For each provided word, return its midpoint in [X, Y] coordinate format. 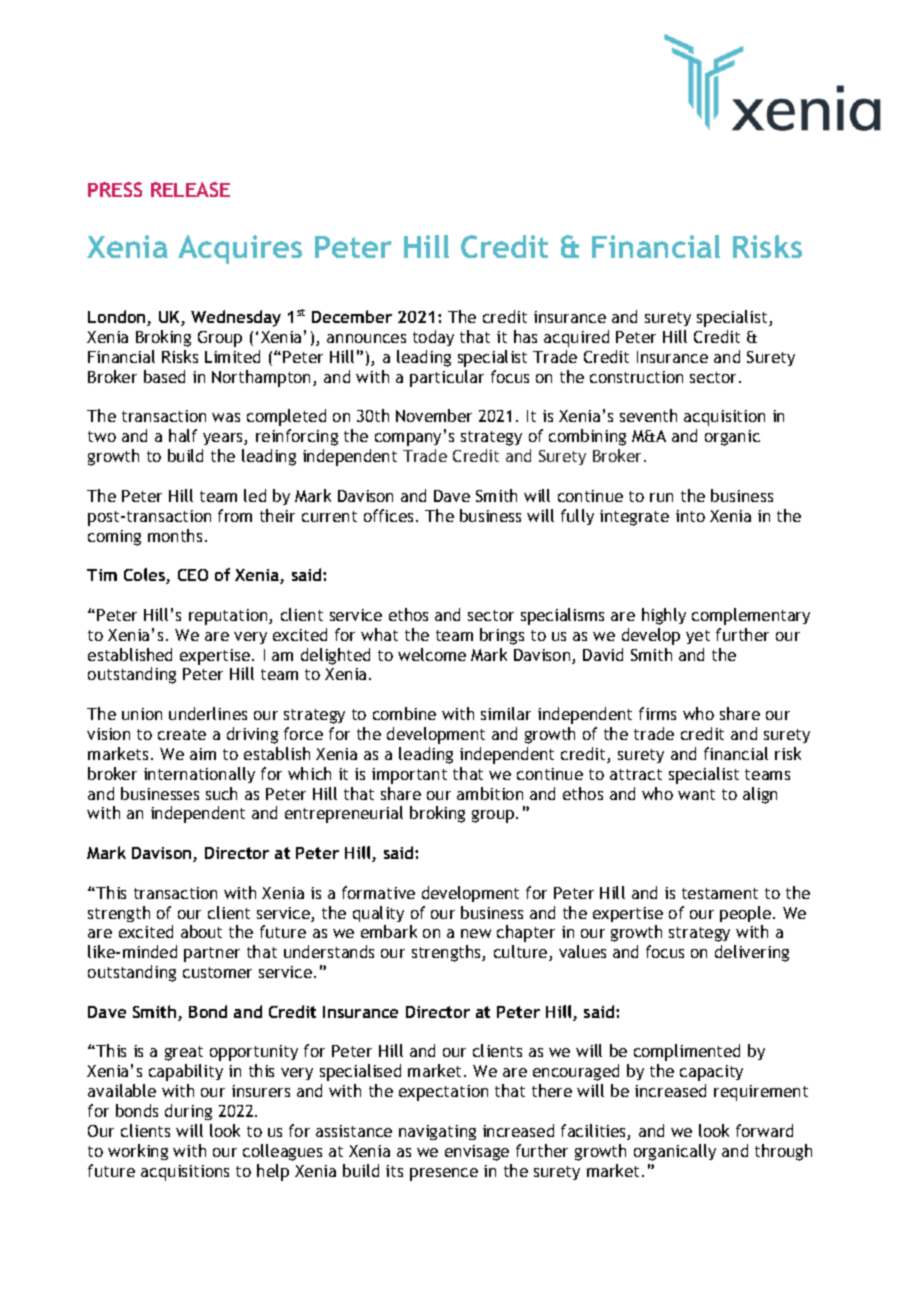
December [352, 316]
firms [657, 713]
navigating [437, 1132]
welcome [432, 654]
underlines [208, 713]
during [188, 1112]
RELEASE [190, 189]
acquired [576, 338]
